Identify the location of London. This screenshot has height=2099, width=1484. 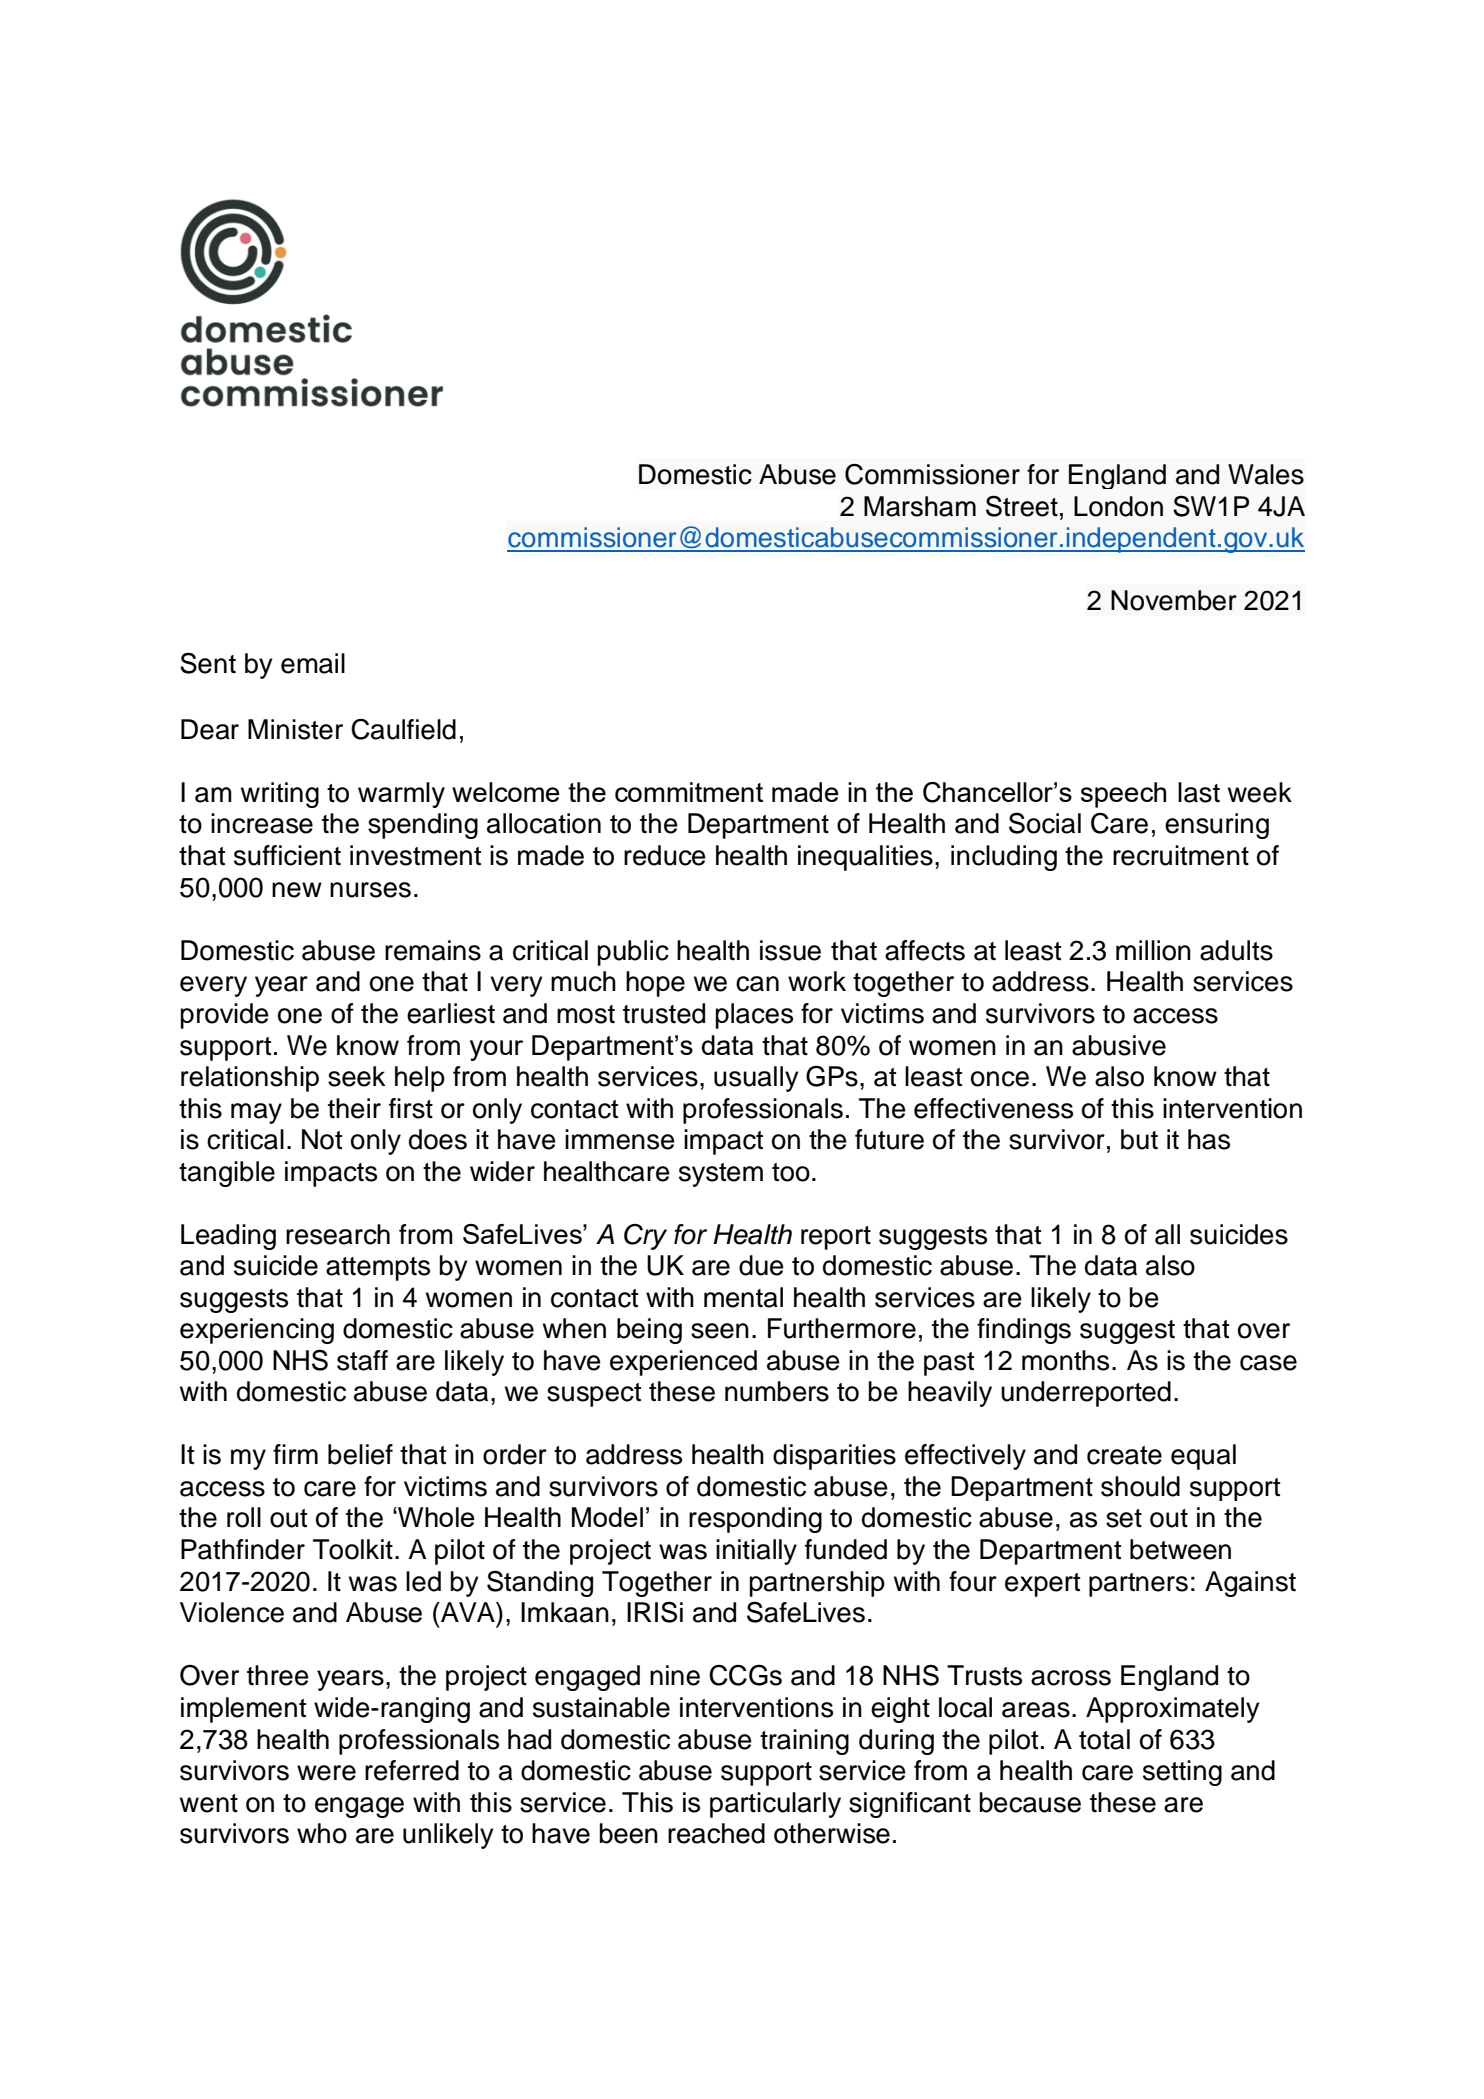
(1118, 506).
